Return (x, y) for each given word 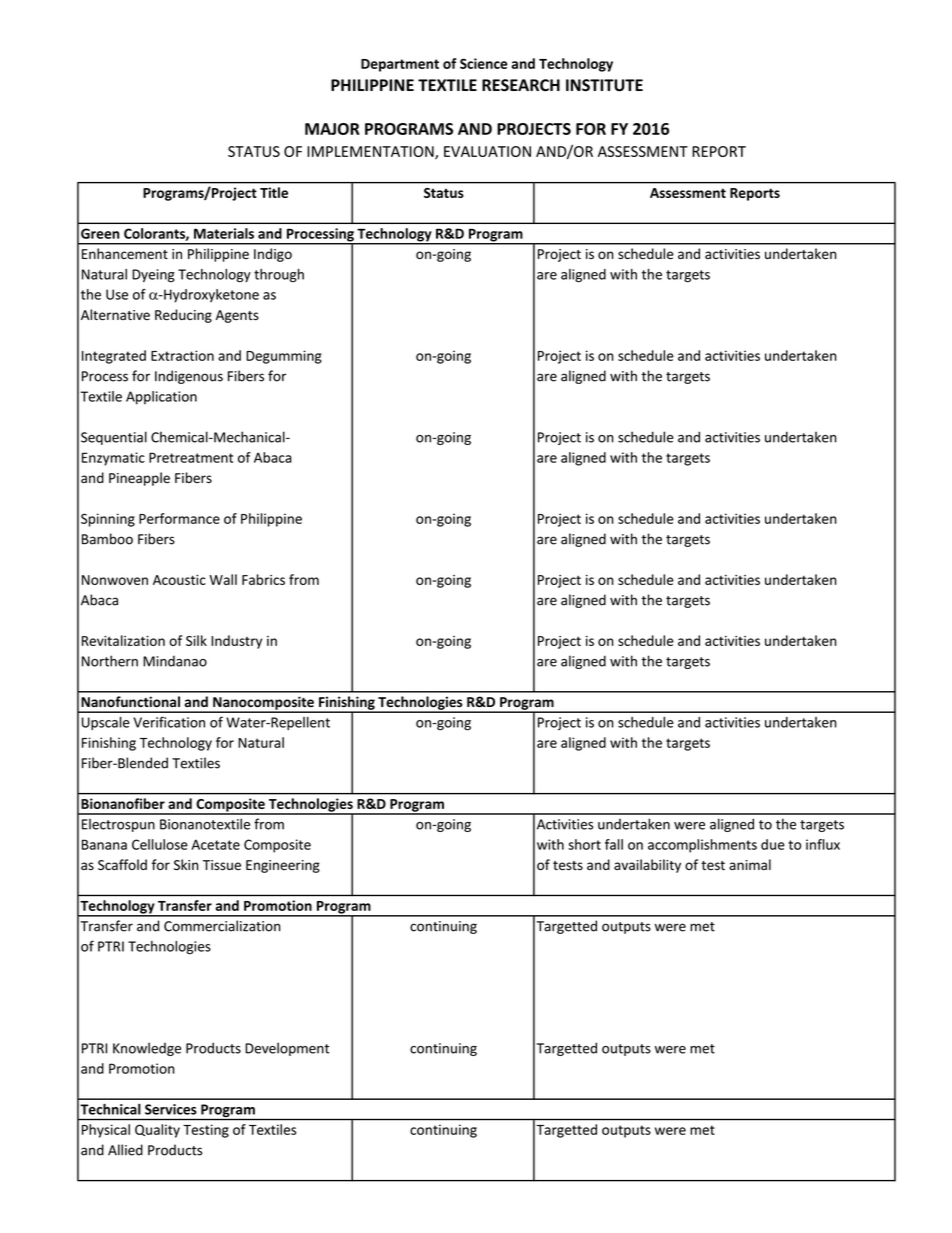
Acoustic (179, 580)
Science (484, 63)
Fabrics (263, 579)
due (773, 844)
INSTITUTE (604, 85)
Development (287, 1049)
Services (171, 1109)
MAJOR (332, 129)
